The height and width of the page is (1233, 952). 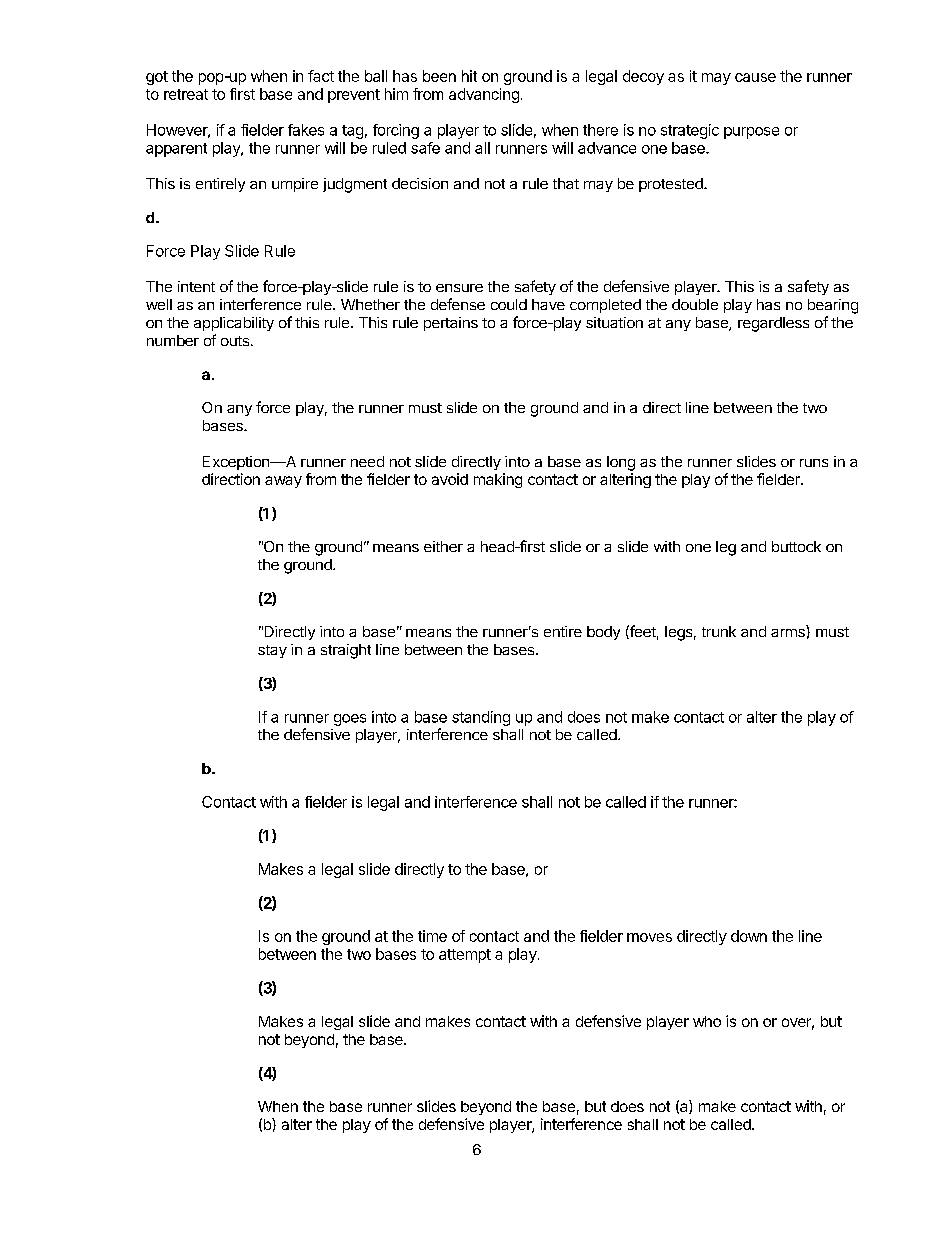 I want to click on time, so click(x=432, y=936).
